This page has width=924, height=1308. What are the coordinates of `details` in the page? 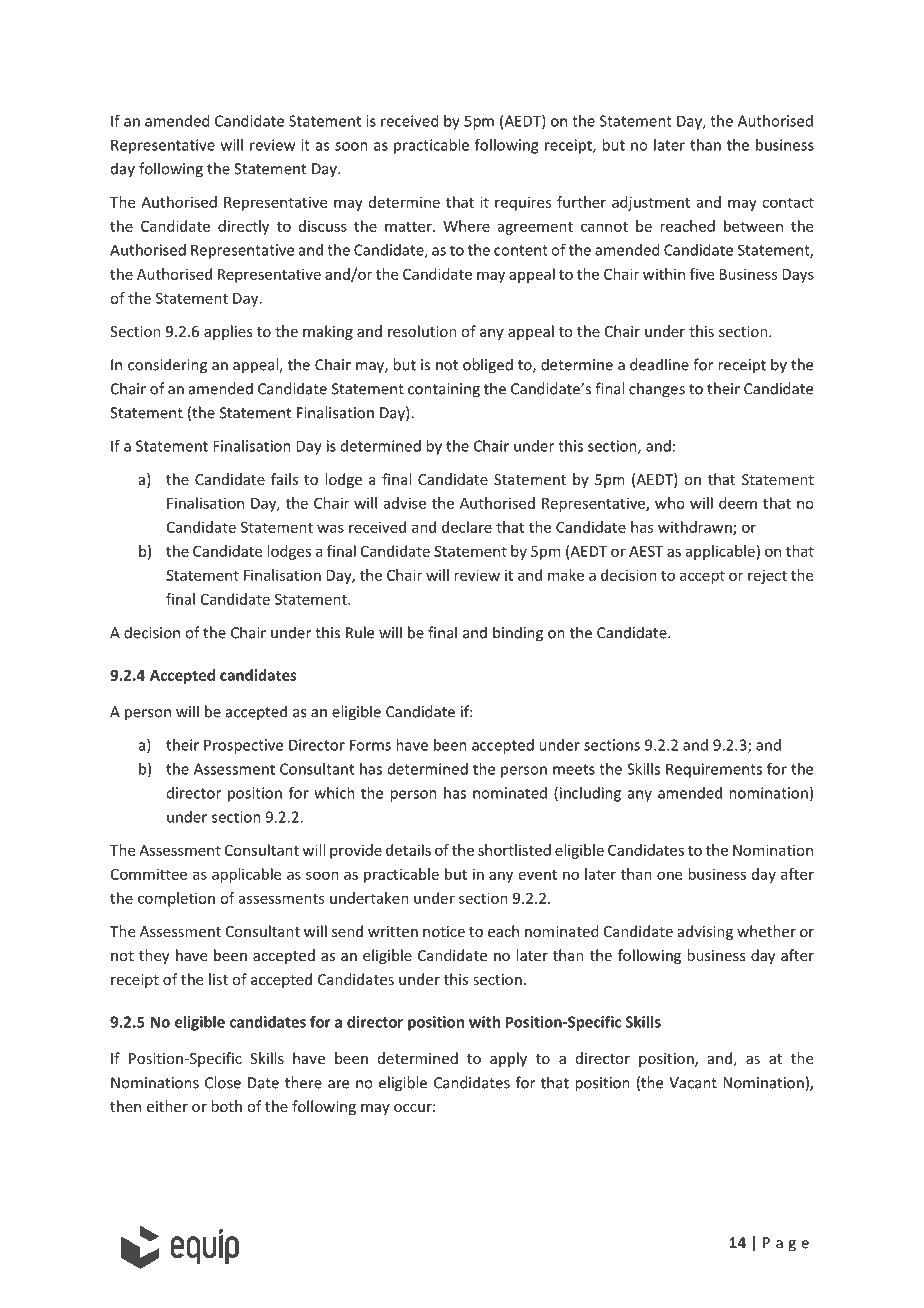 It's located at (408, 850).
